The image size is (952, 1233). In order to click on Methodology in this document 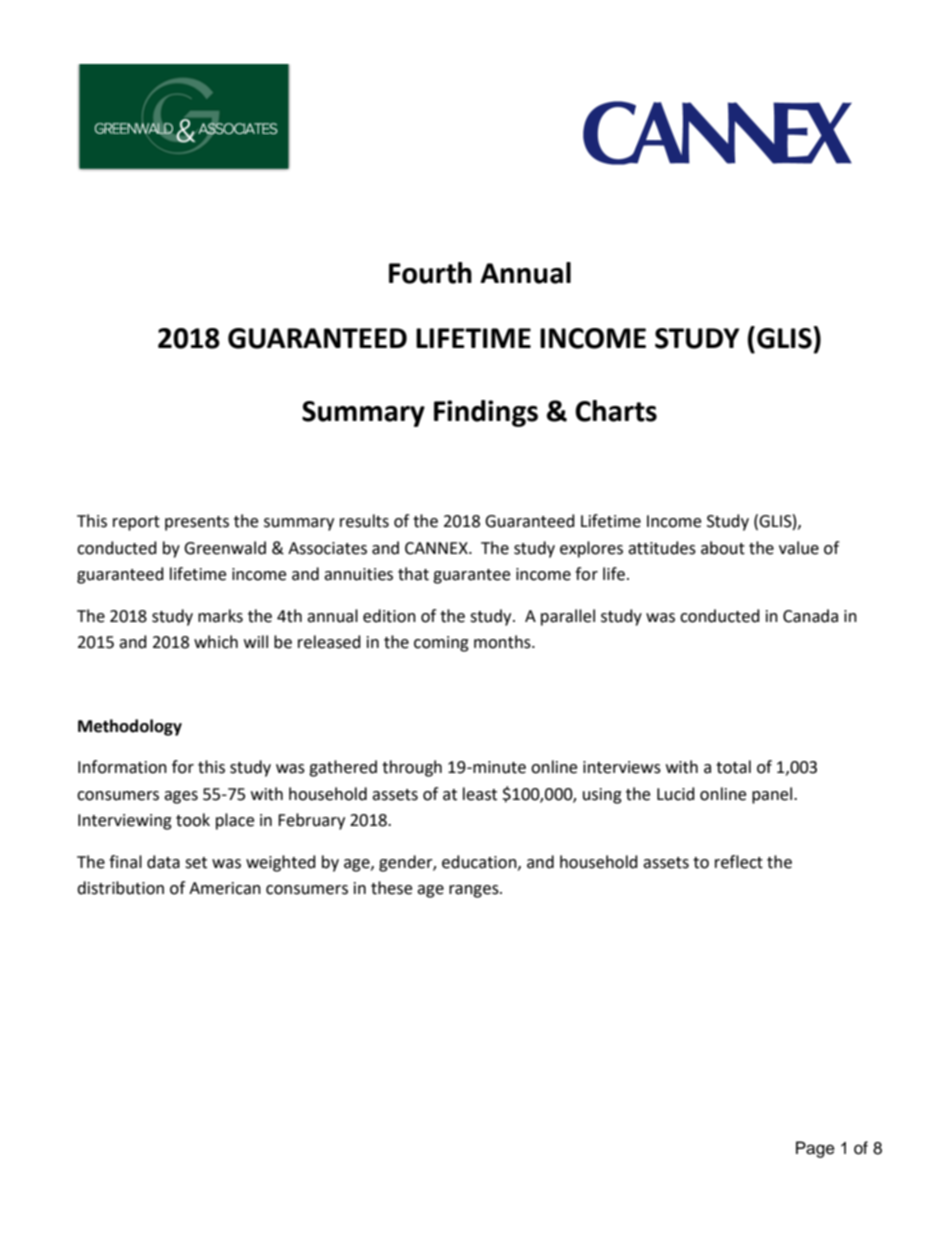, I will do `click(130, 727)`.
